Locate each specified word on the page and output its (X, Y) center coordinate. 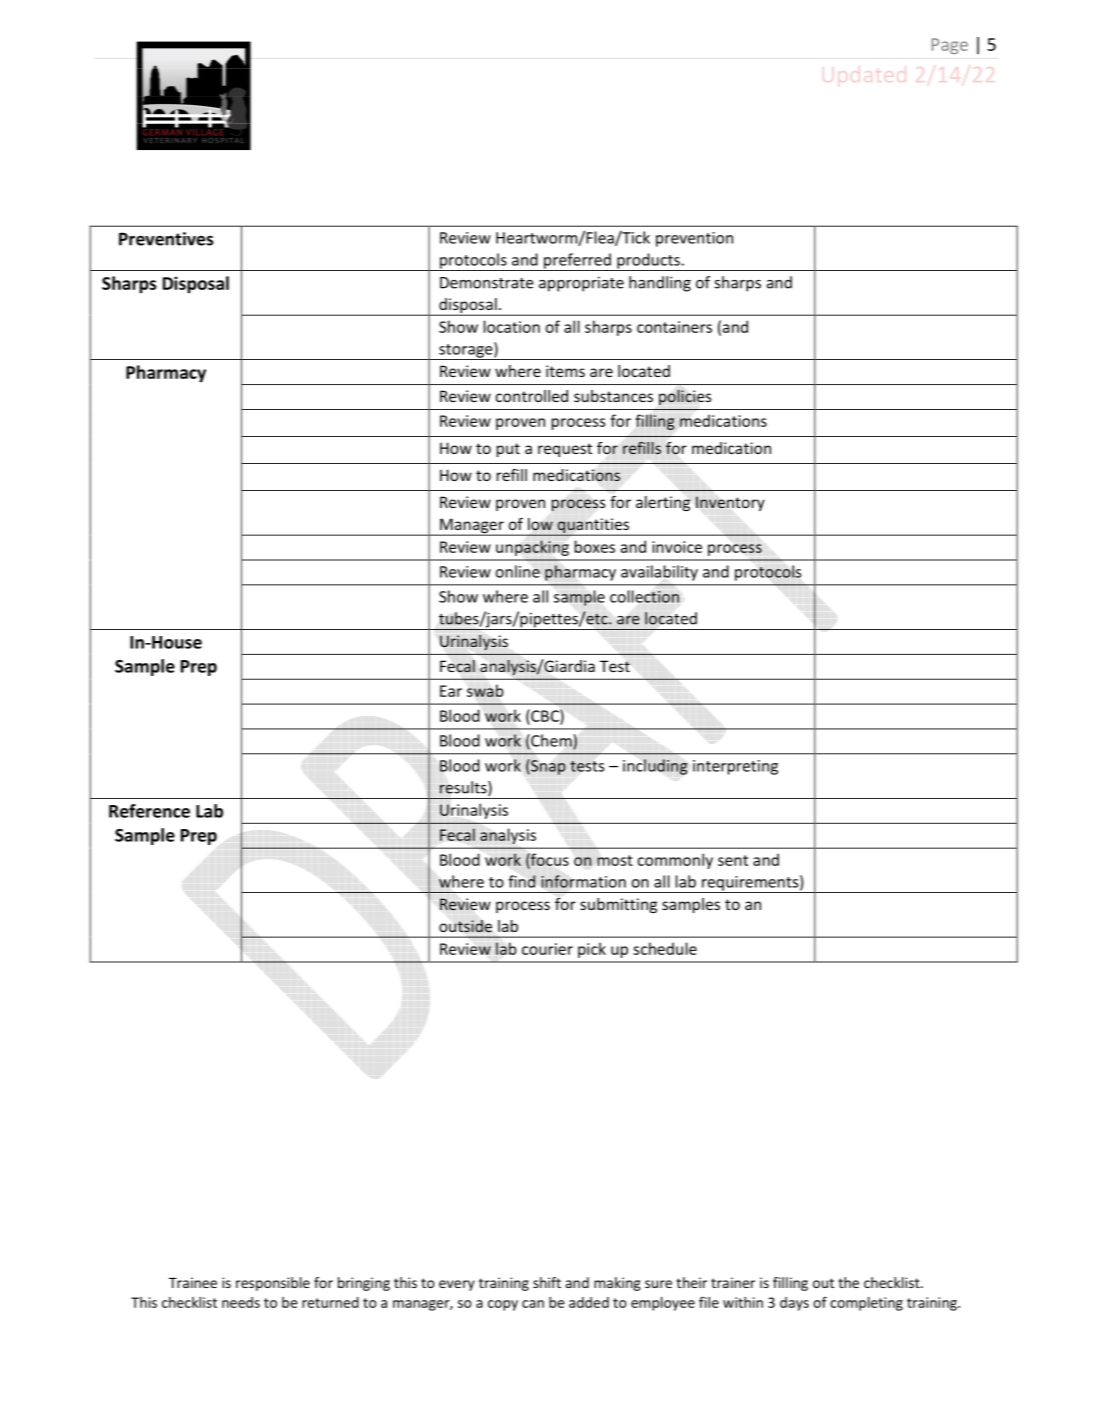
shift (547, 1282)
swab (485, 690)
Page (950, 46)
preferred (577, 262)
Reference (149, 811)
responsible (273, 1284)
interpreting (735, 767)
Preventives (166, 239)
